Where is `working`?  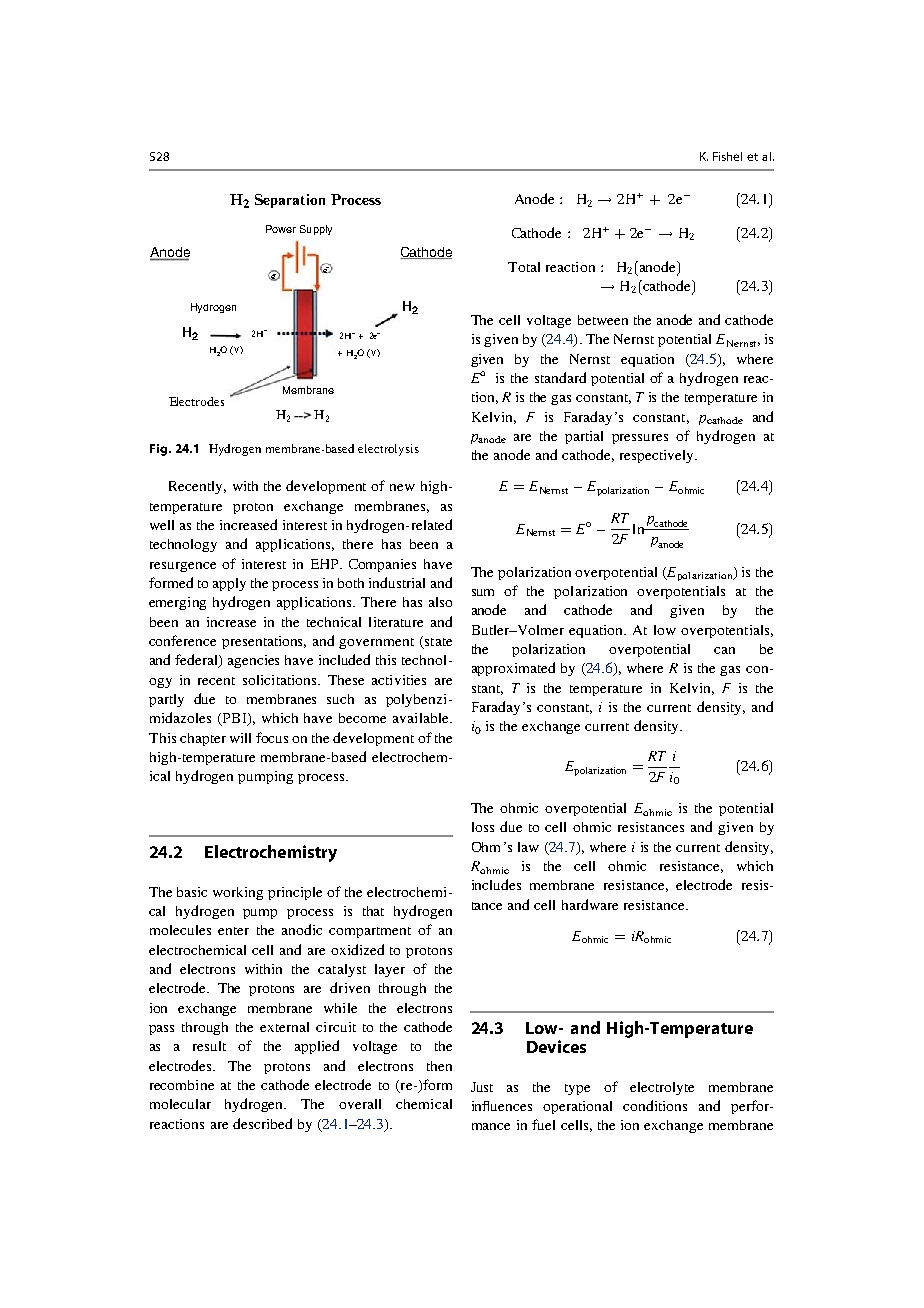
working is located at coordinates (238, 893).
